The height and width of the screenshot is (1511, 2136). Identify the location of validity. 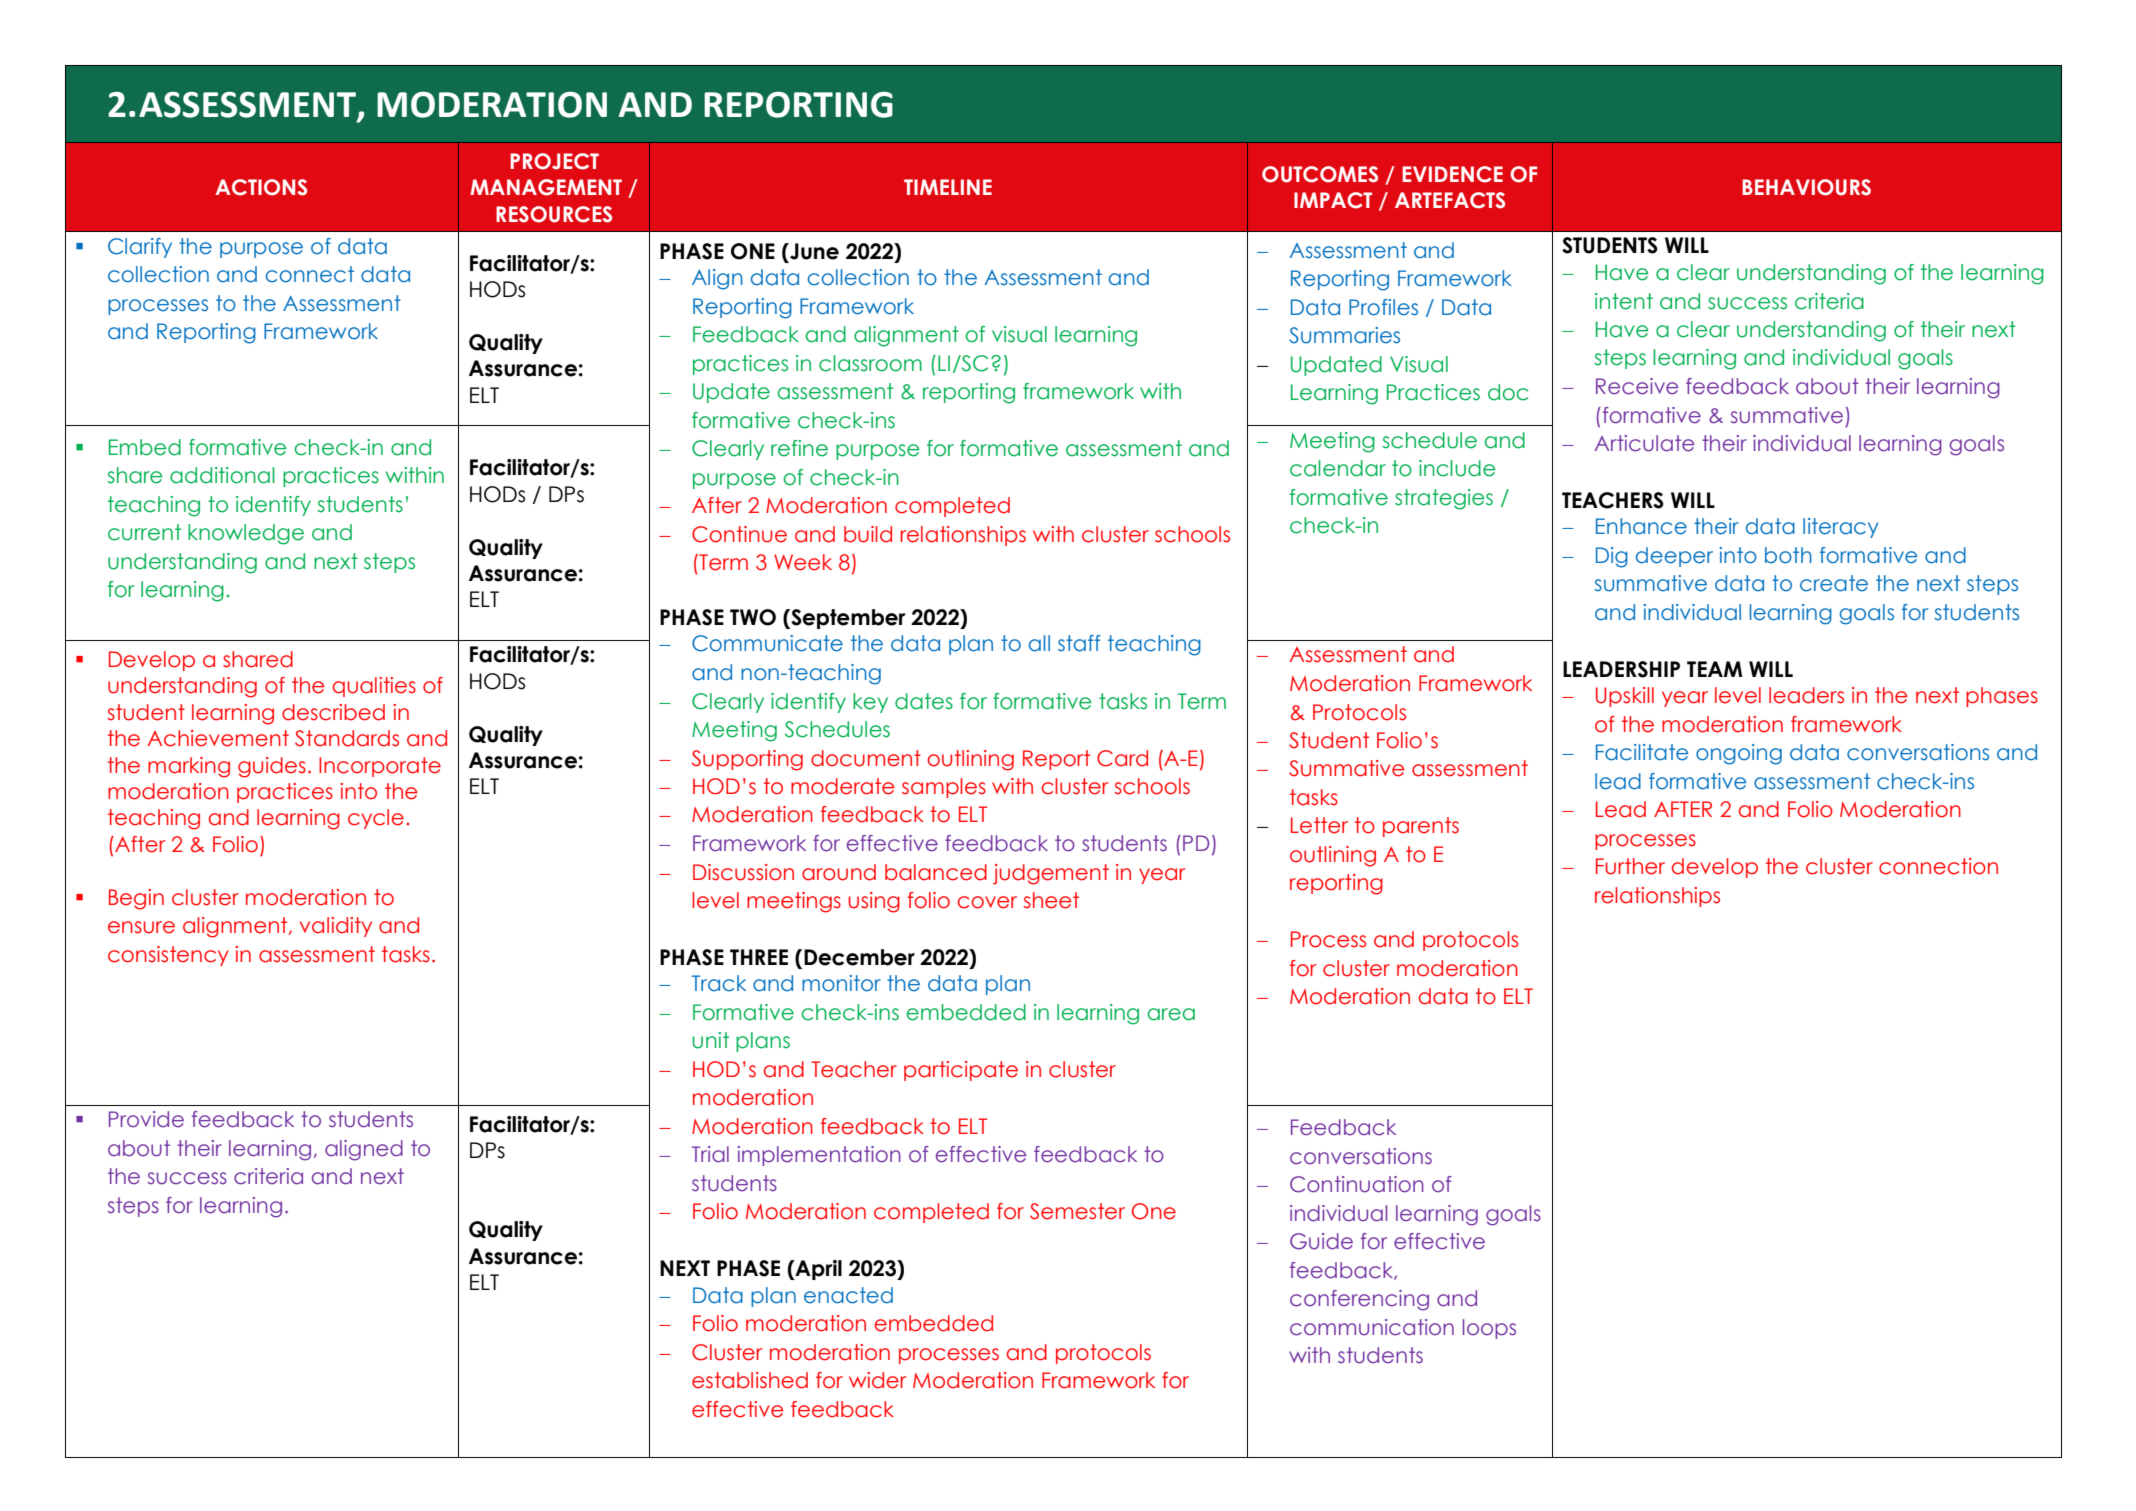
(336, 927).
